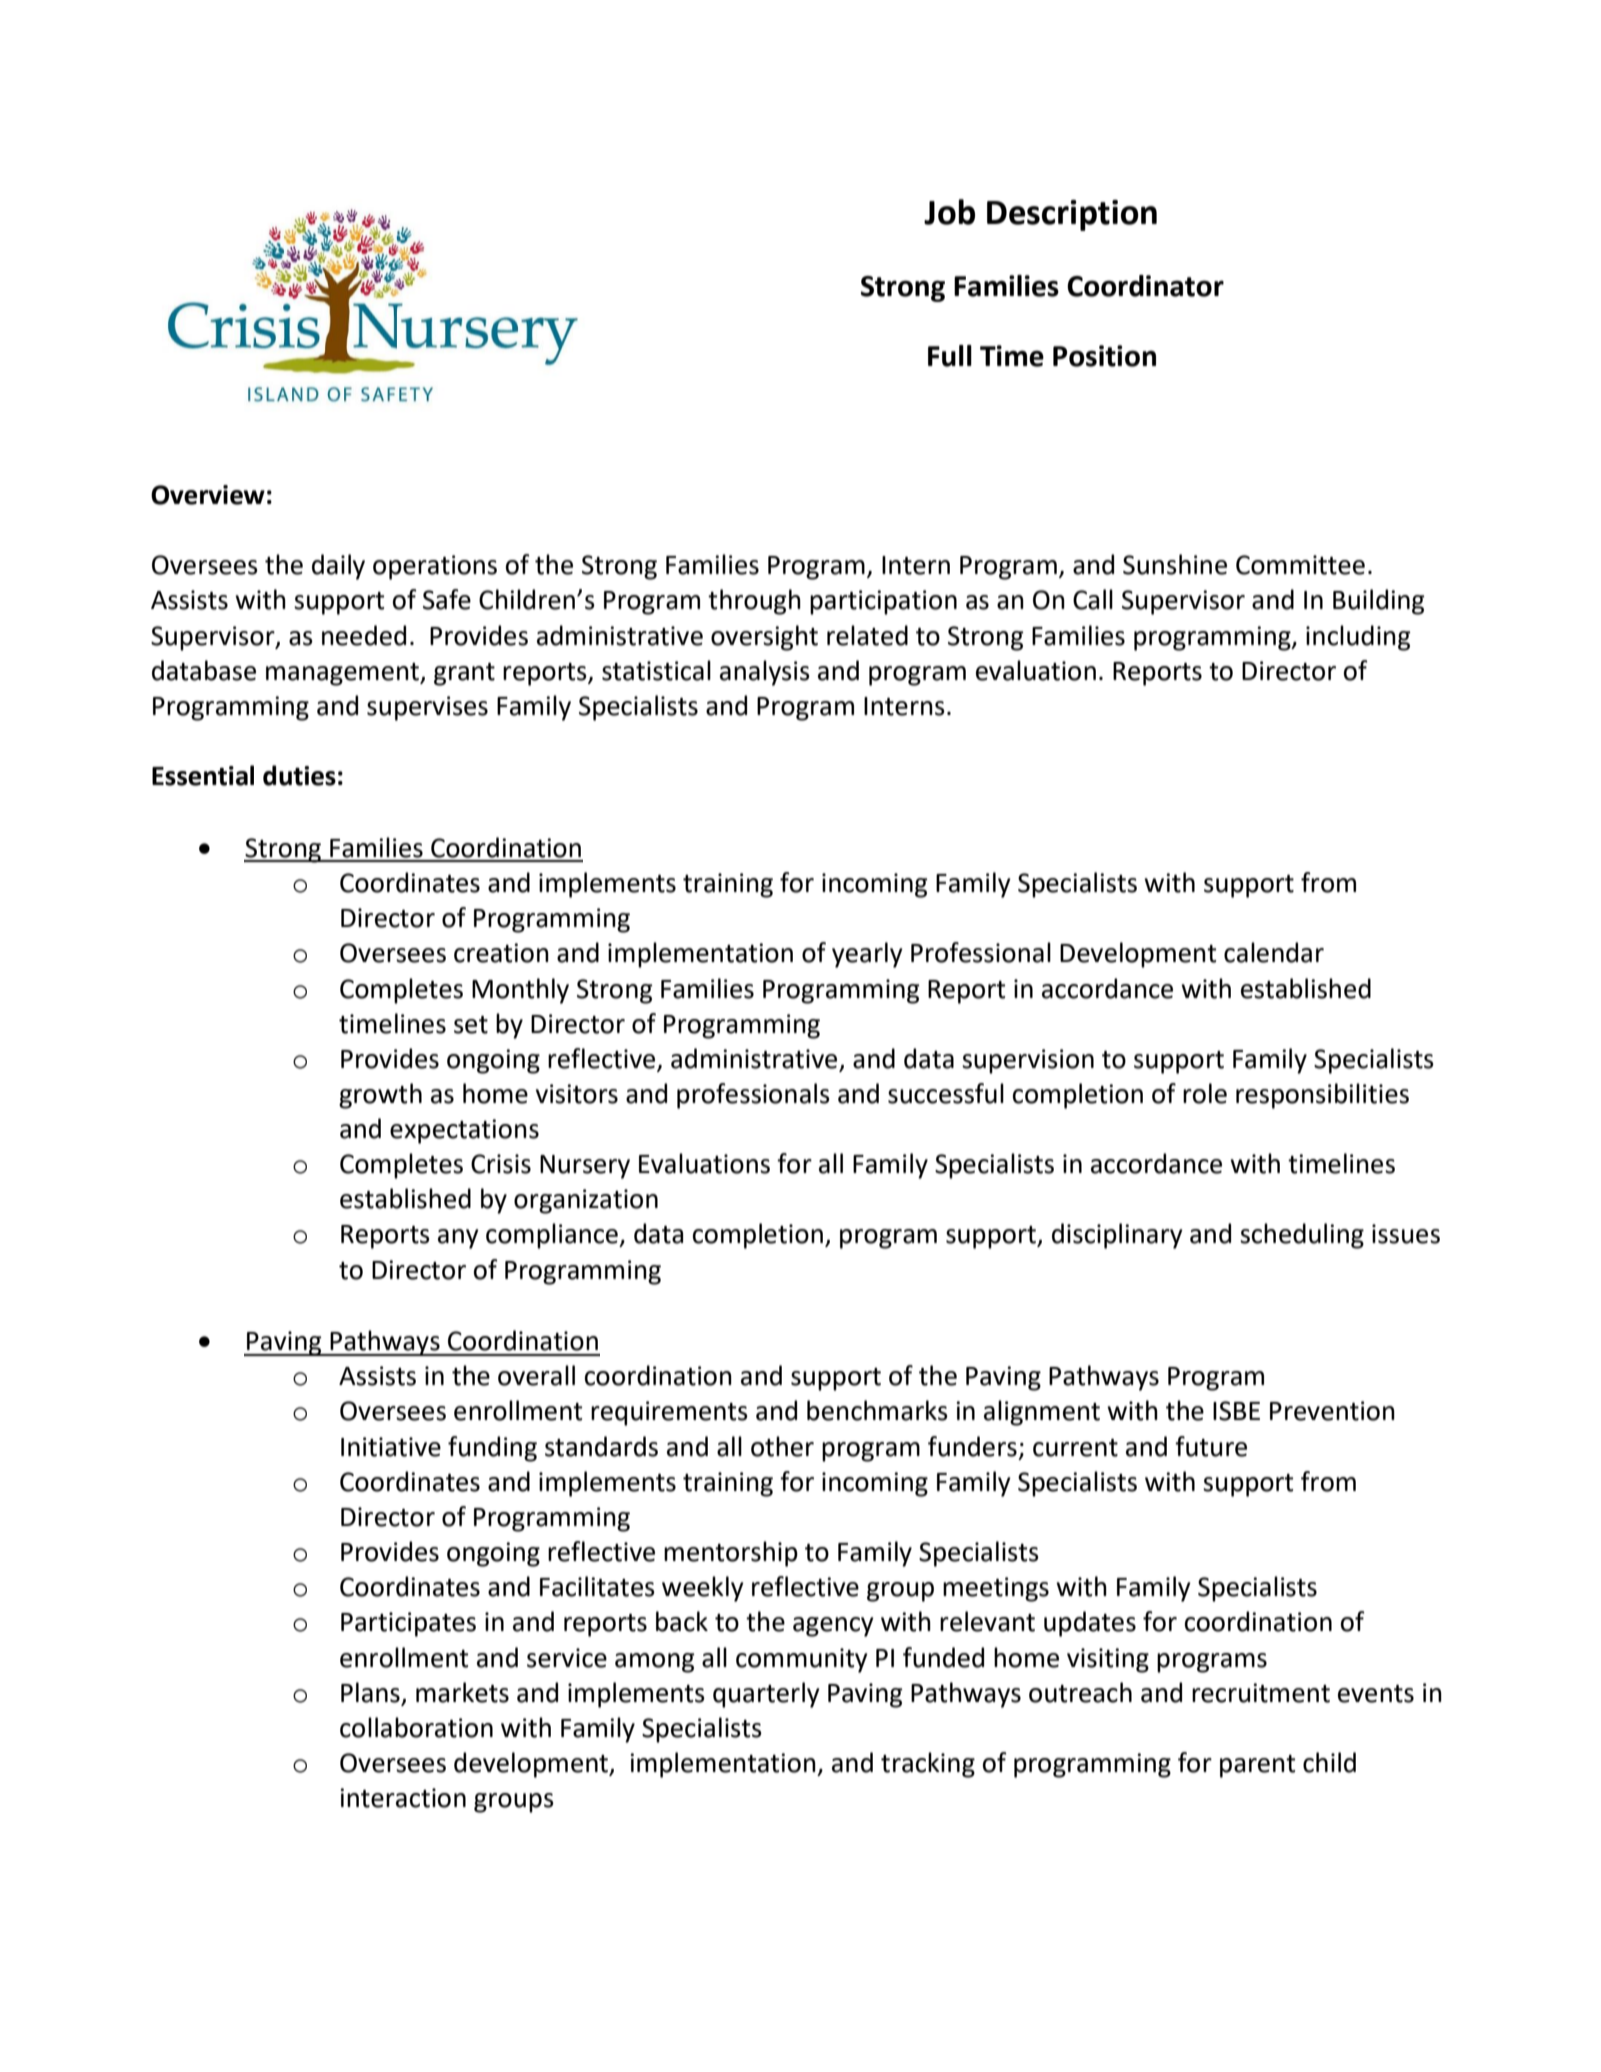  Describe the element at coordinates (586, 1201) in the page. I see `organization` at that location.
